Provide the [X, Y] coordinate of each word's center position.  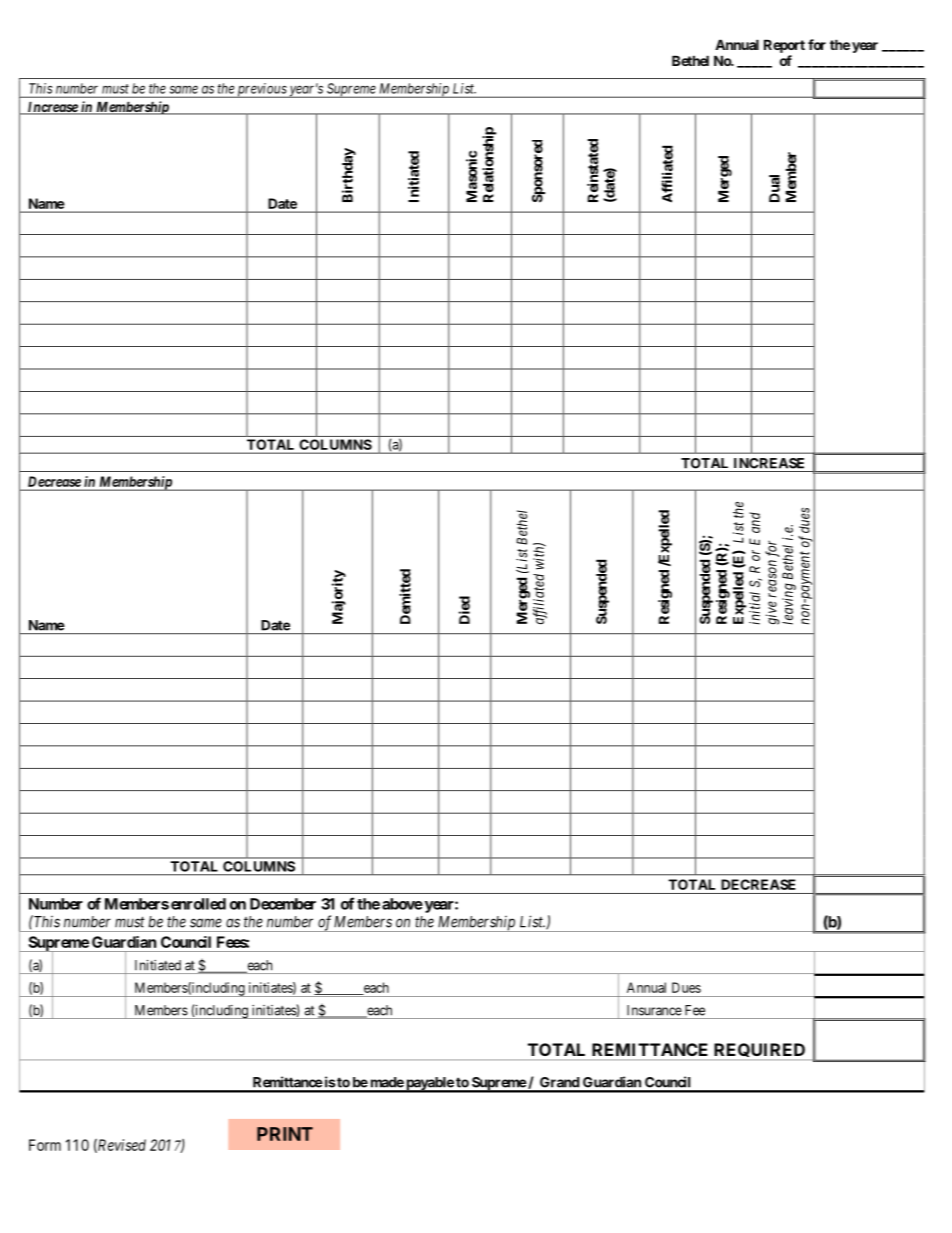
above [402, 904]
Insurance [654, 1010]
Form [45, 1145]
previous [261, 90]
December [283, 904]
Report [784, 46]
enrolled [198, 904]
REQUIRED [759, 1051]
